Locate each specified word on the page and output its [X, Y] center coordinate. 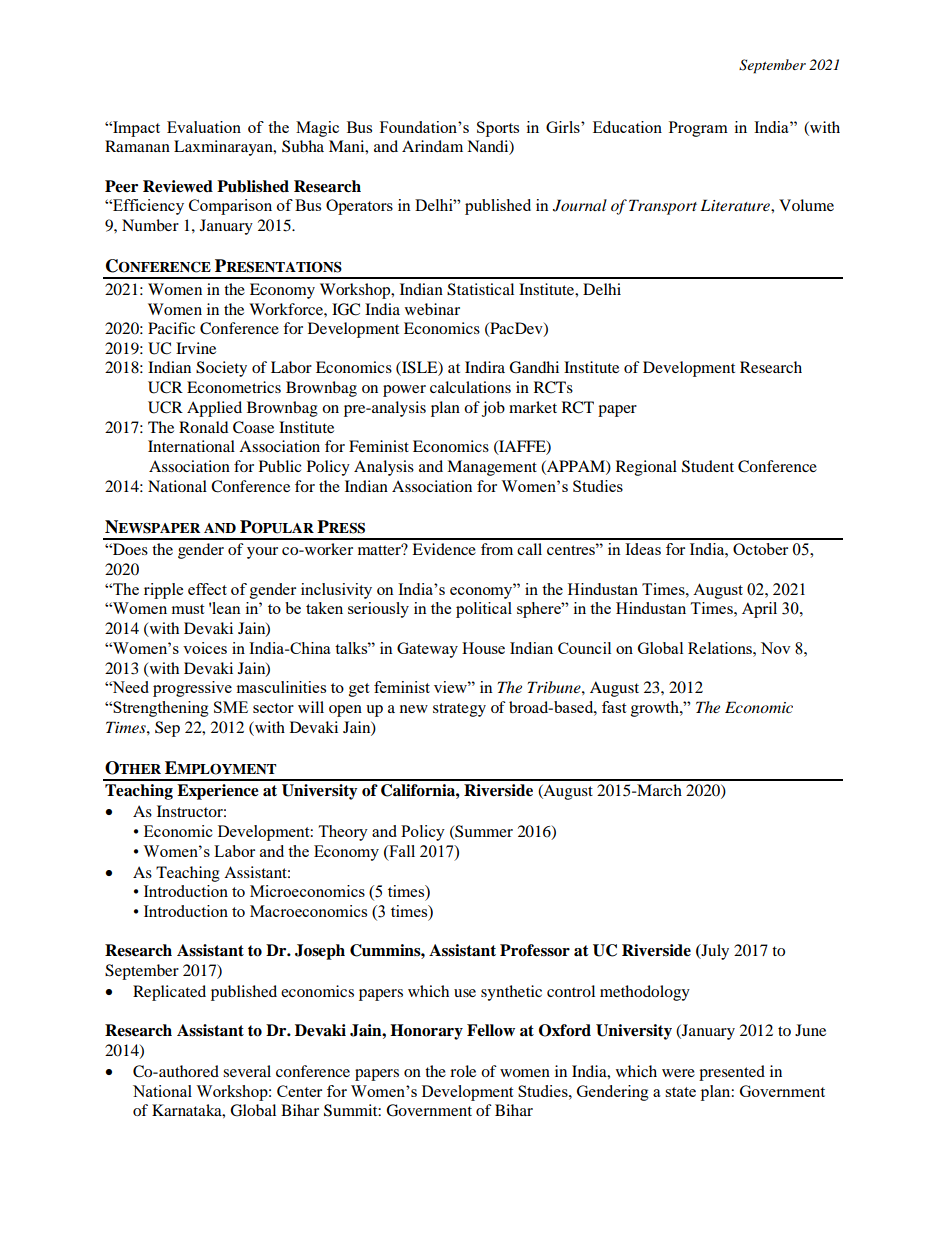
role [463, 1071]
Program [698, 129]
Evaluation [204, 127]
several [247, 1071]
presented [732, 1073]
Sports [498, 129]
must [187, 609]
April [759, 610]
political [484, 610]
